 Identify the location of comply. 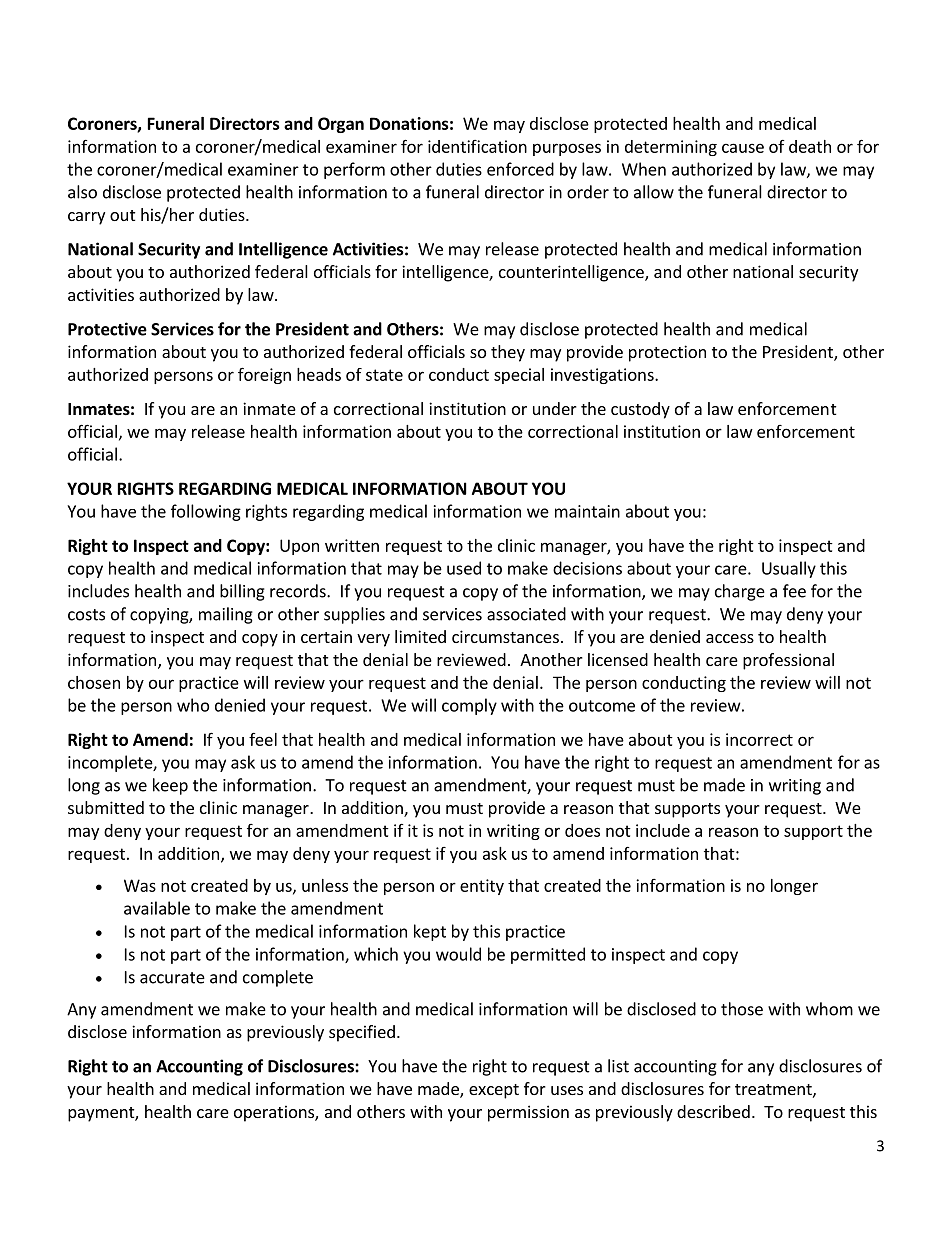
(469, 706).
